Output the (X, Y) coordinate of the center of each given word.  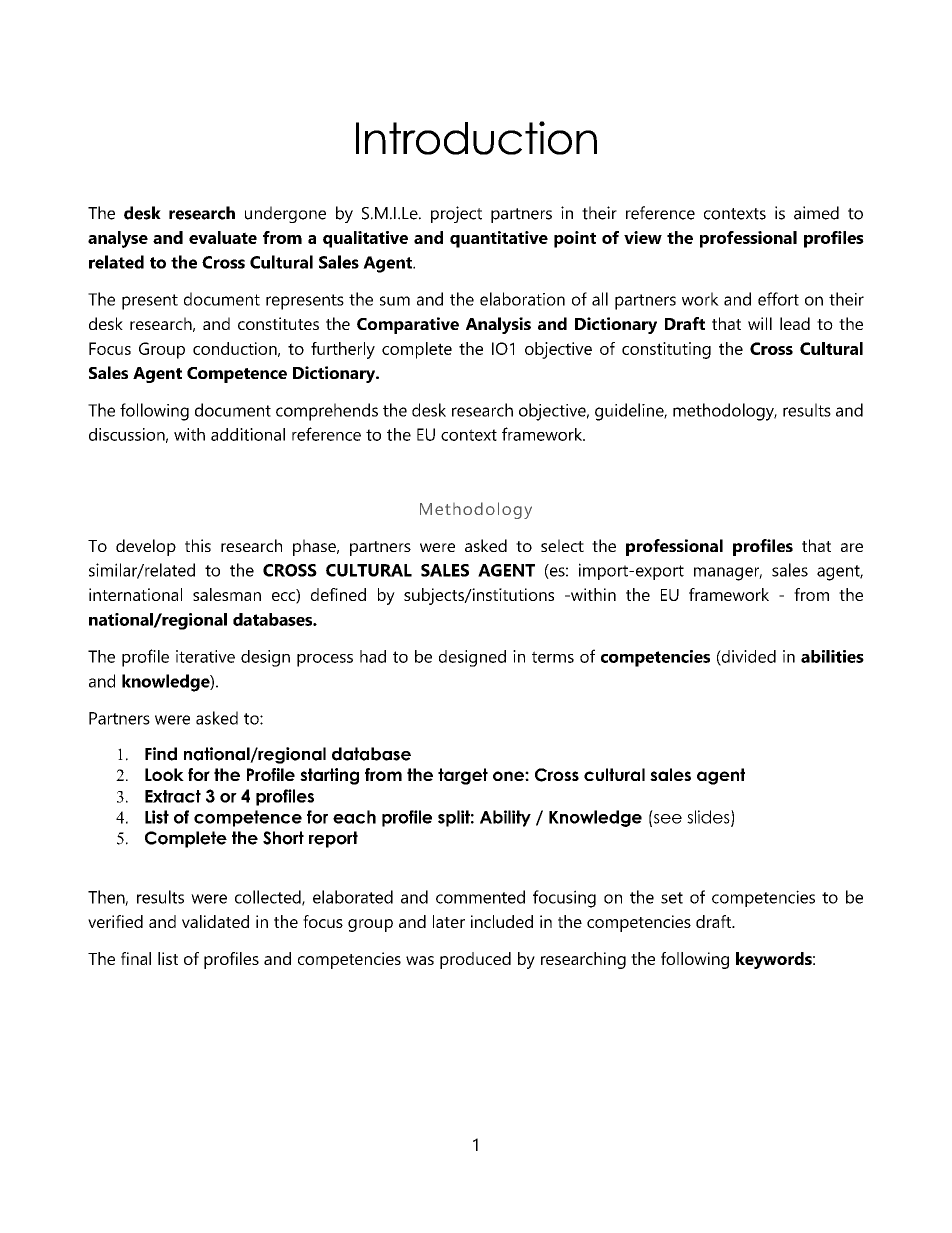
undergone (285, 214)
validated (215, 921)
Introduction (476, 138)
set (672, 898)
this (198, 545)
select (562, 545)
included (502, 921)
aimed (816, 213)
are (852, 547)
